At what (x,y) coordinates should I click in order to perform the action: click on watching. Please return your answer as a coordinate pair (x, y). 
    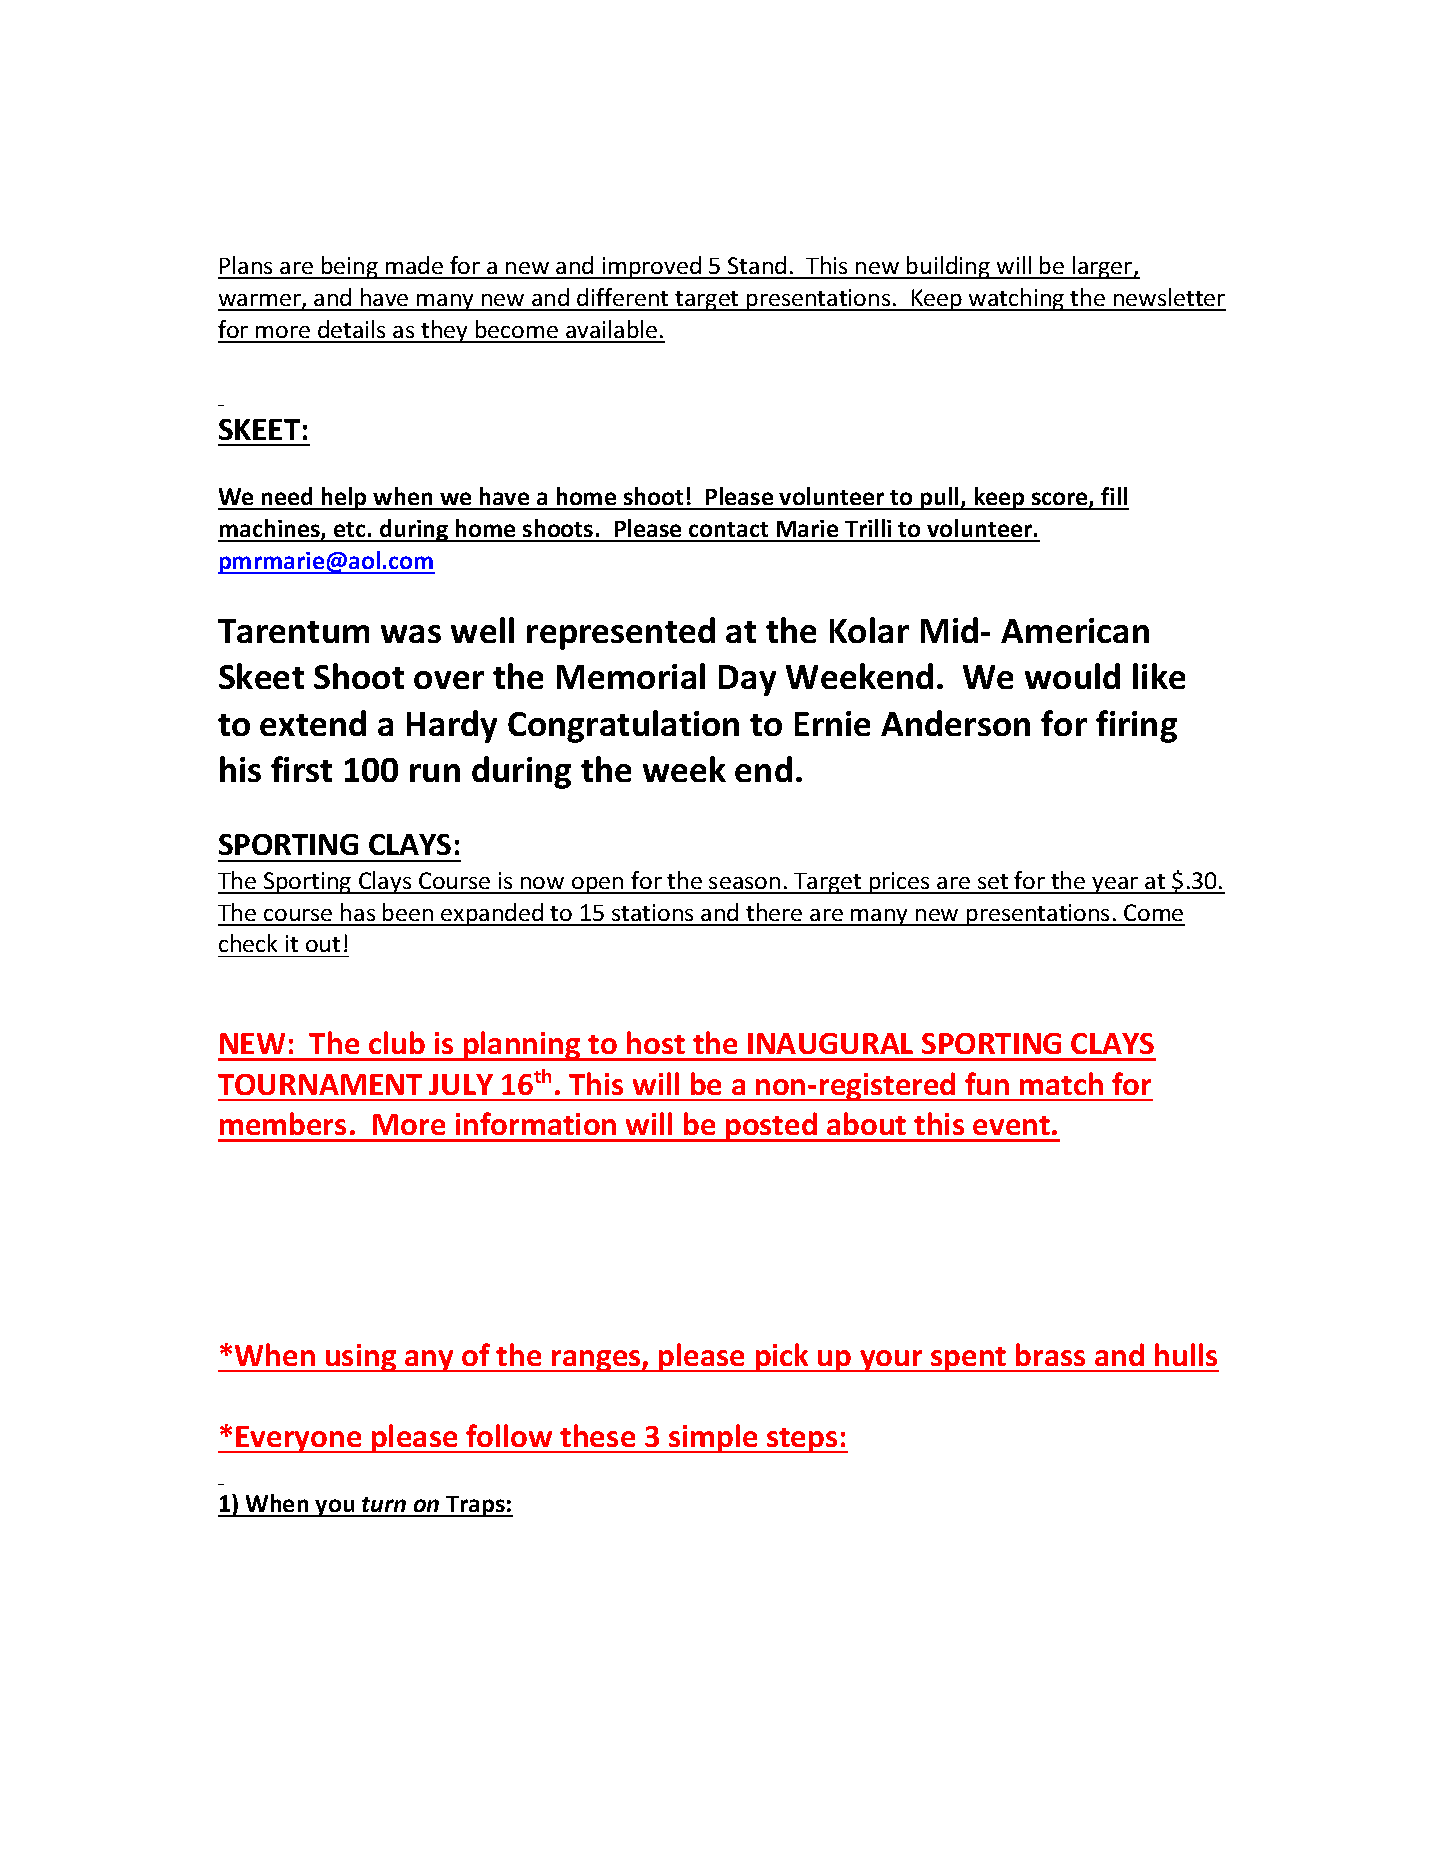
    Looking at the image, I should click on (1017, 299).
